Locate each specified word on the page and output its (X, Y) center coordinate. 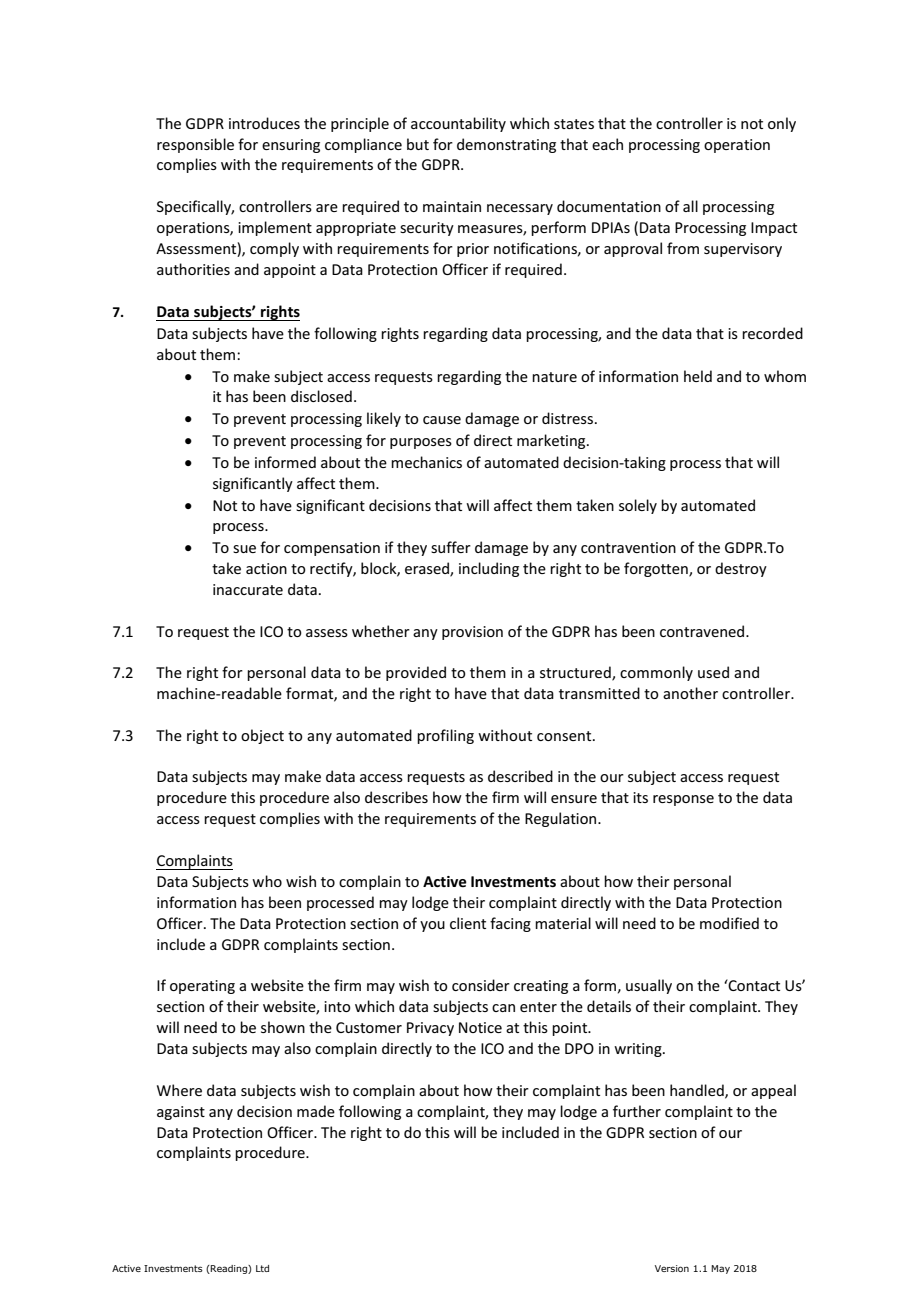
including (489, 569)
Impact (774, 229)
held (698, 376)
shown (283, 1027)
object (262, 736)
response (683, 800)
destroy (741, 569)
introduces (264, 123)
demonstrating (506, 145)
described (520, 776)
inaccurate (248, 589)
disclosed (321, 396)
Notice (480, 1027)
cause (442, 420)
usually (649, 986)
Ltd (262, 1268)
